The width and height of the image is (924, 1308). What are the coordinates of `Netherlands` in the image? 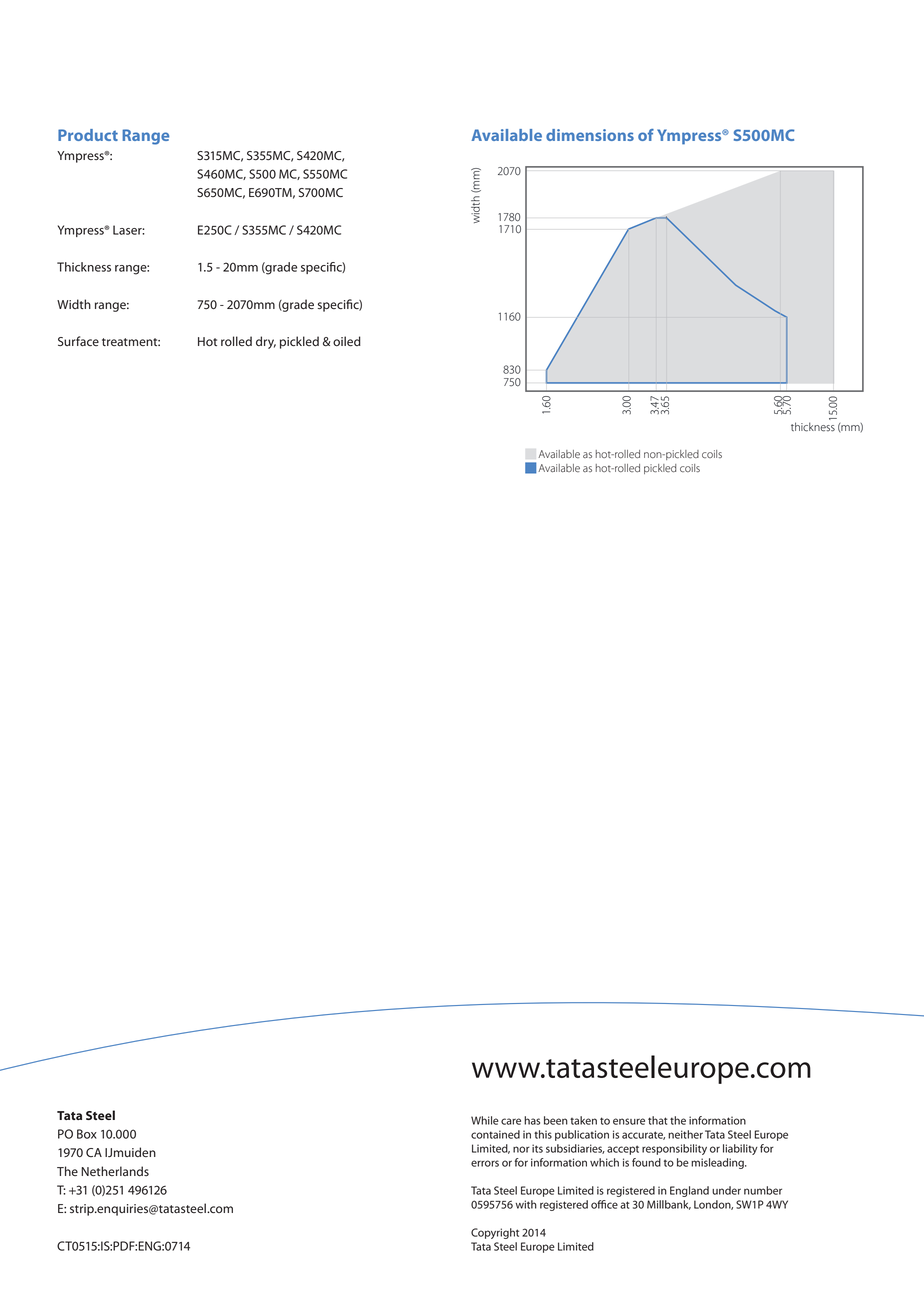 It's located at (115, 1171).
